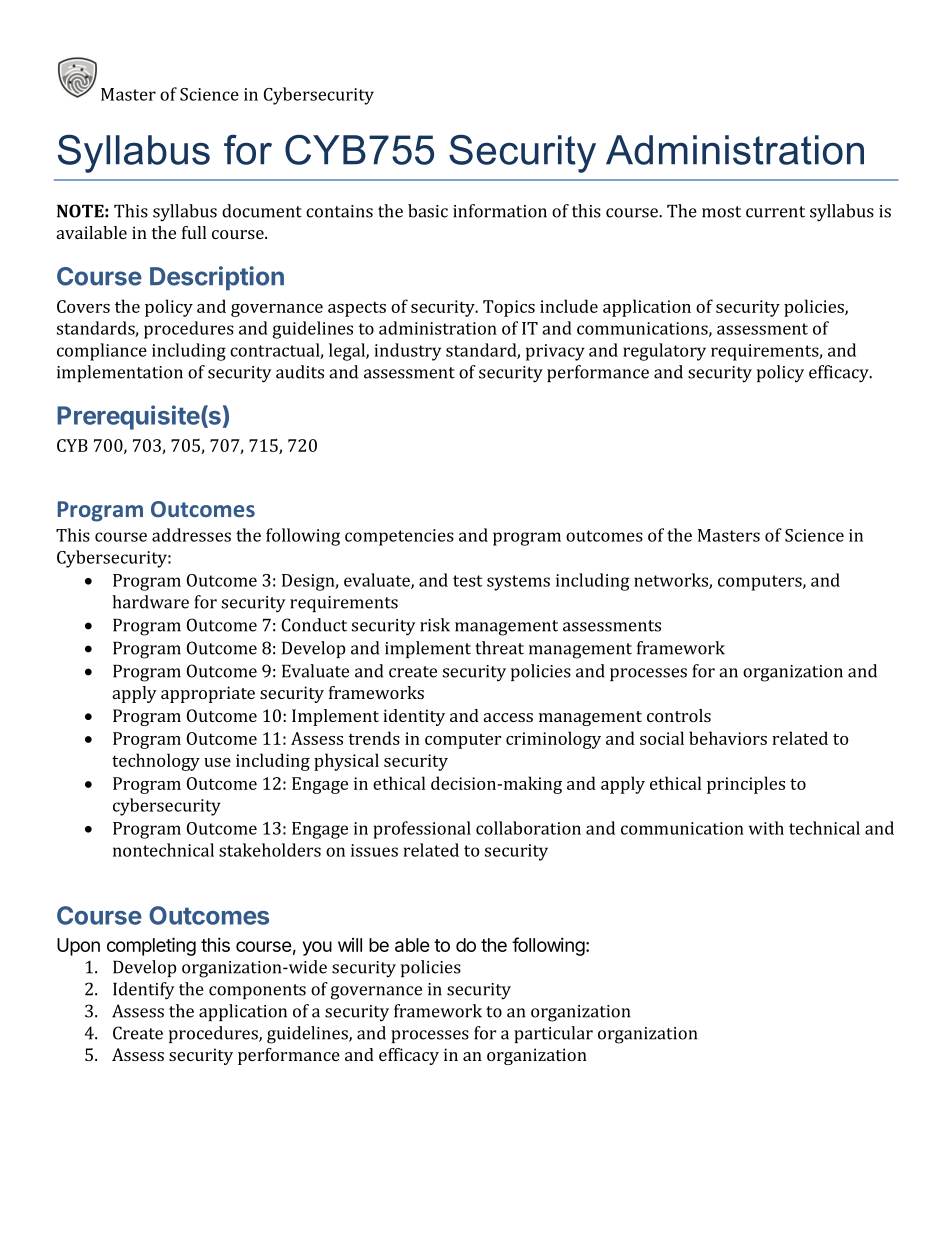 The image size is (952, 1233). What do you see at coordinates (721, 212) in the screenshot?
I see `most` at bounding box center [721, 212].
